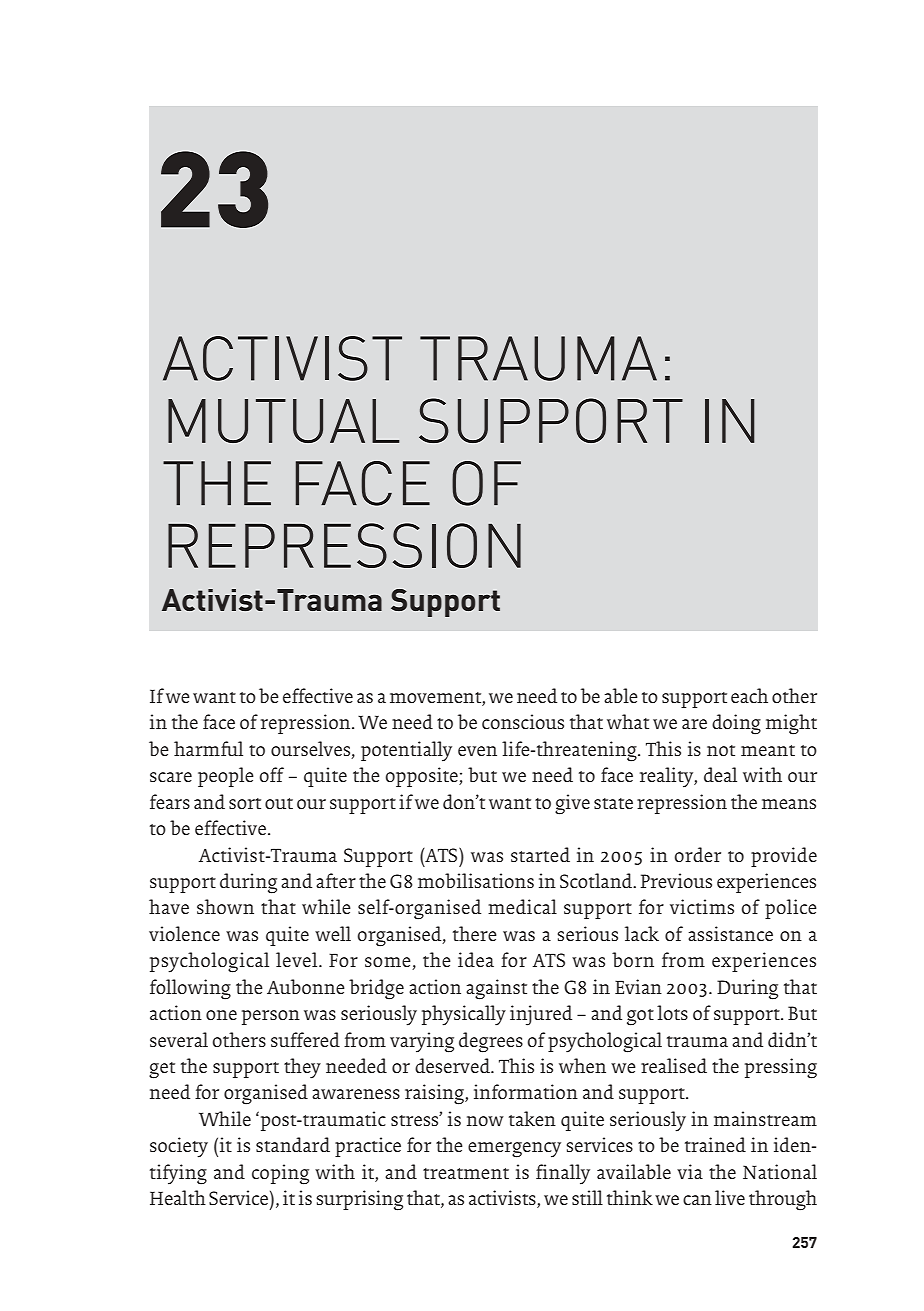 Image resolution: width=924 pixels, height=1311 pixels. I want to click on live, so click(730, 1197).
